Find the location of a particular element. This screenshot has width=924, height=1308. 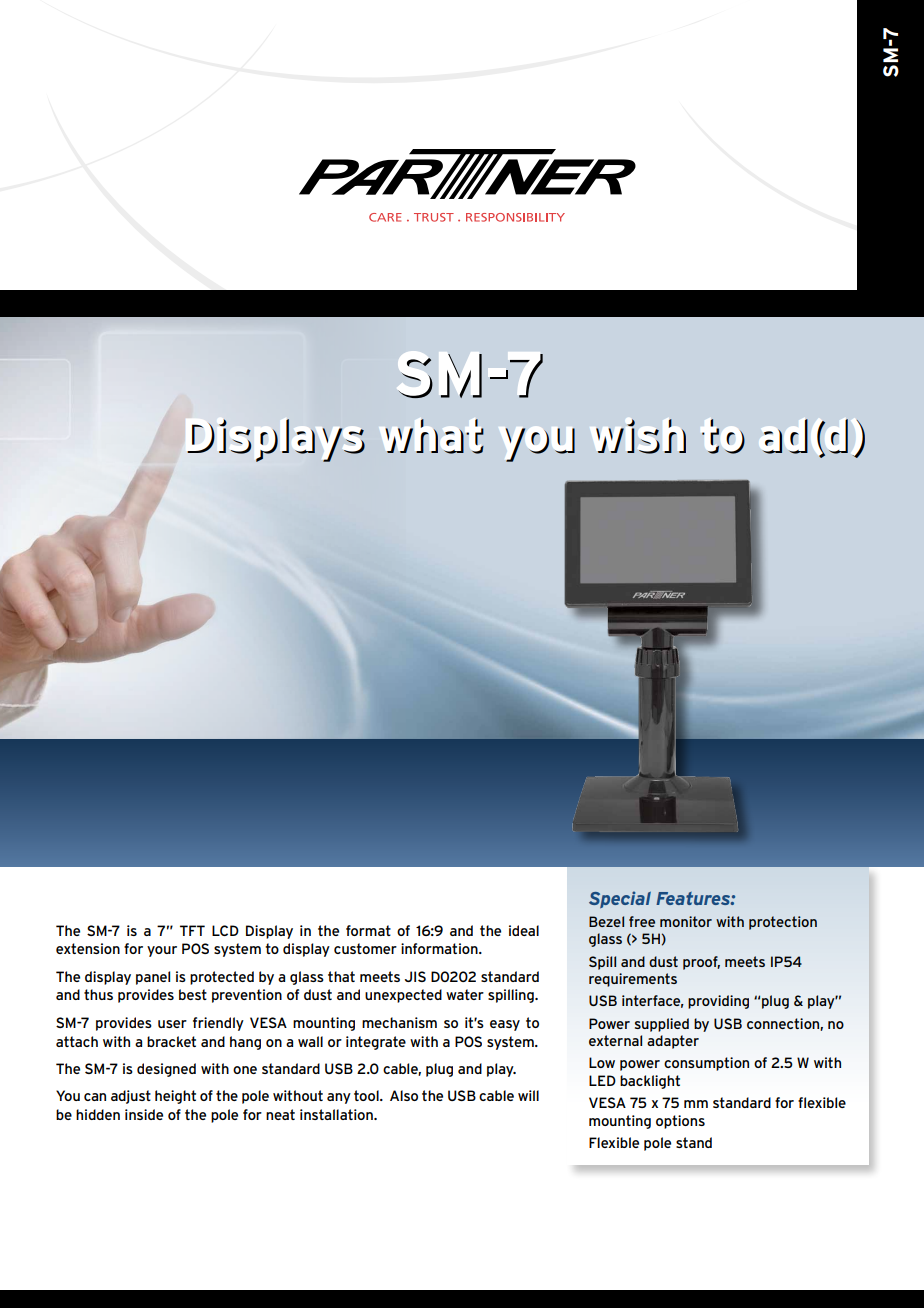

user is located at coordinates (172, 1024).
